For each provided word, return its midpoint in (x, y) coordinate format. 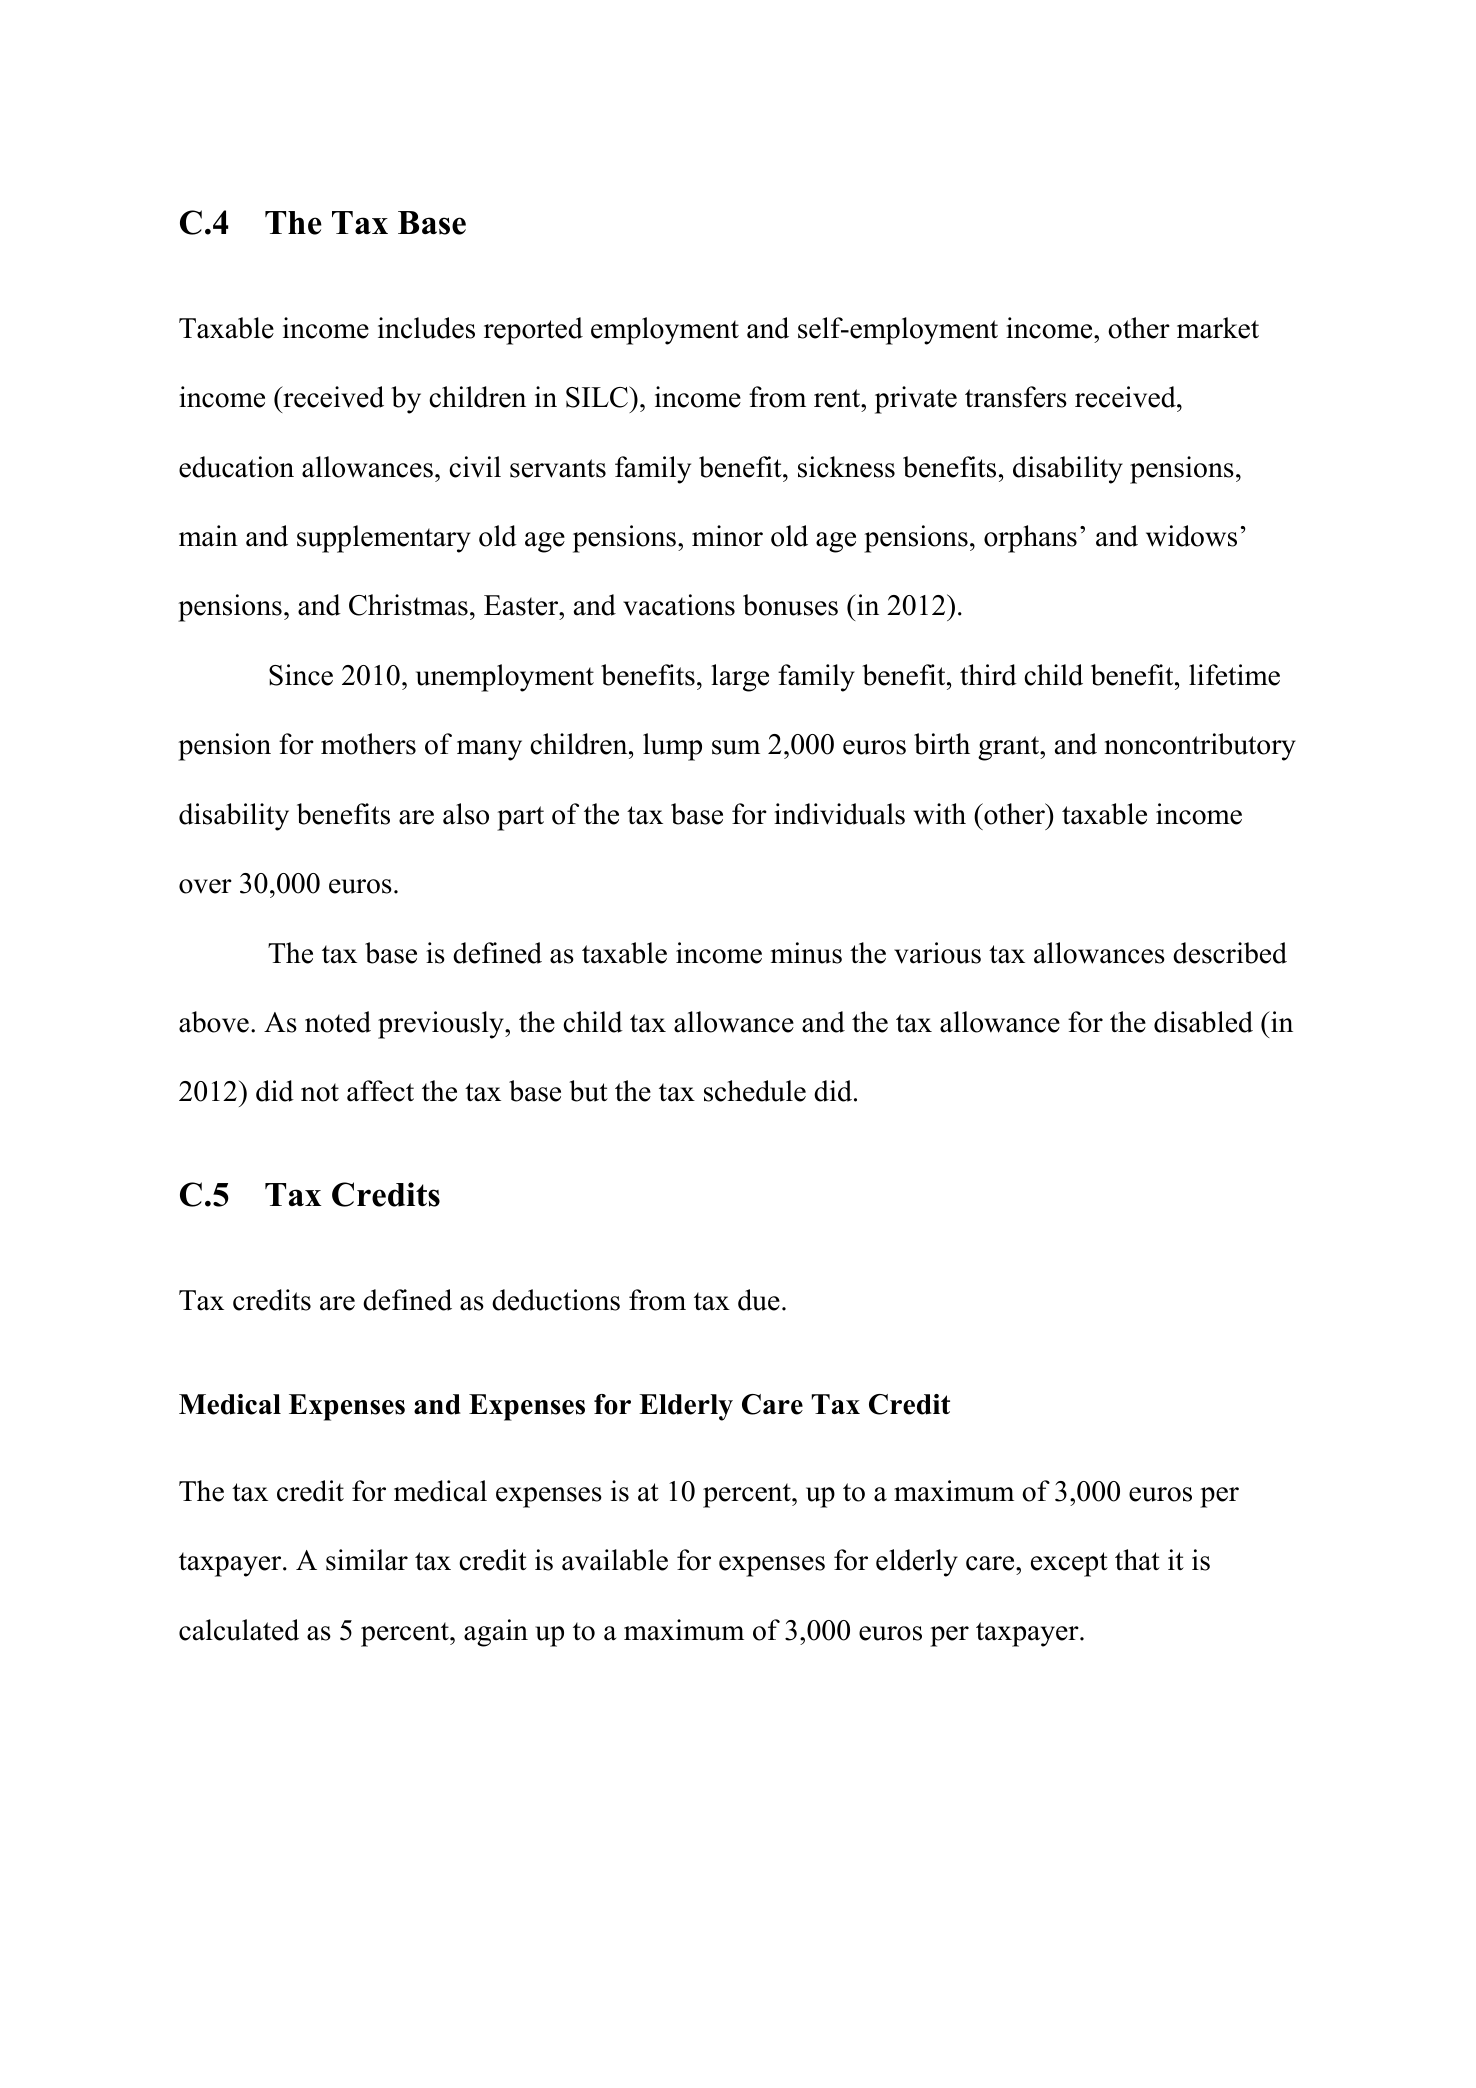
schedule (755, 1091)
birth (942, 744)
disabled (1203, 1022)
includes (426, 328)
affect (380, 1091)
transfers (1016, 397)
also (466, 814)
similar (367, 1560)
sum (736, 747)
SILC (598, 397)
